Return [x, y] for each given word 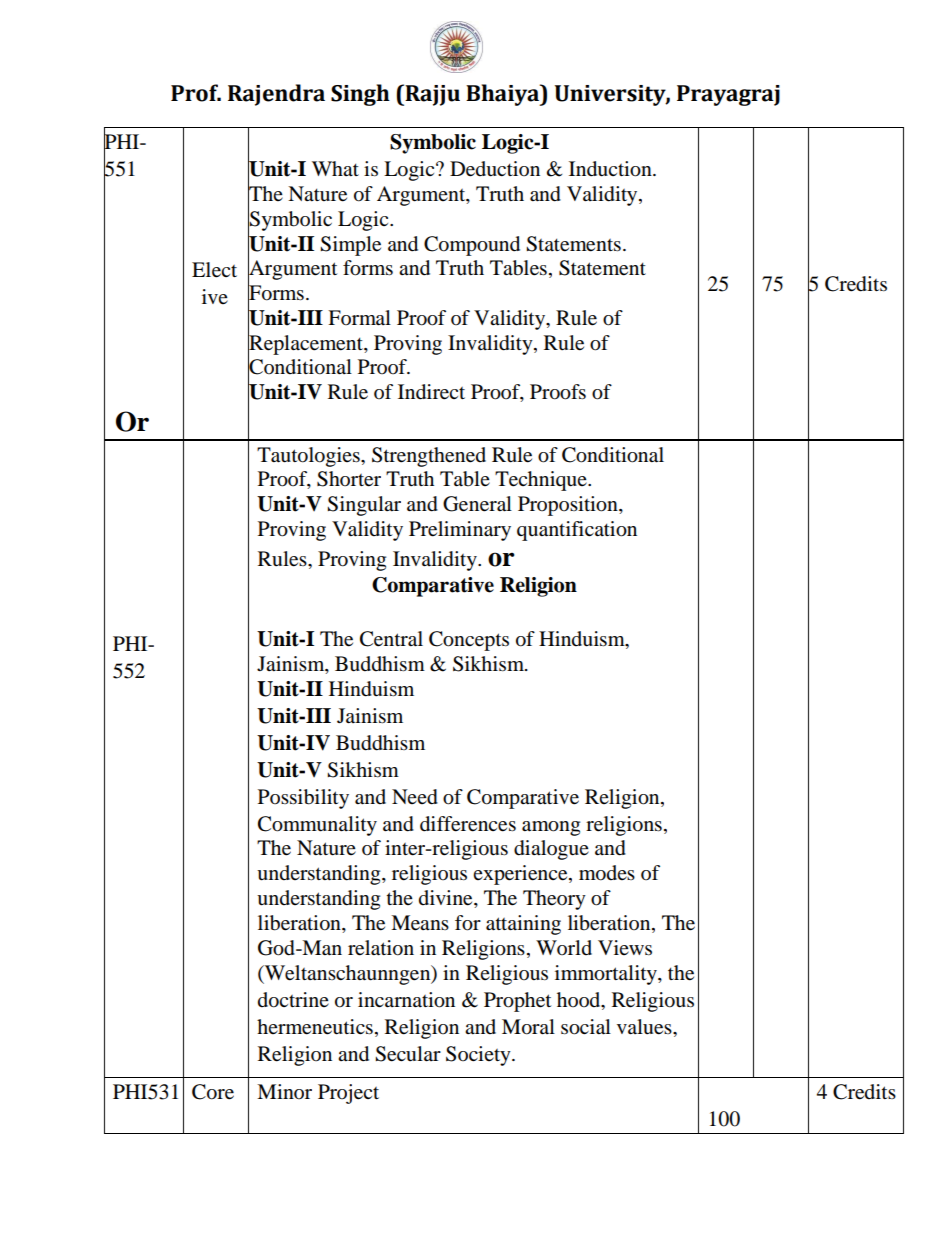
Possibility [303, 799]
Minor [284, 1092]
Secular [408, 1054]
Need [415, 797]
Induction [611, 169]
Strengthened [429, 457]
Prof [196, 93]
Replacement [306, 344]
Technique [542, 481]
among [551, 828]
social [586, 1027]
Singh [360, 95]
